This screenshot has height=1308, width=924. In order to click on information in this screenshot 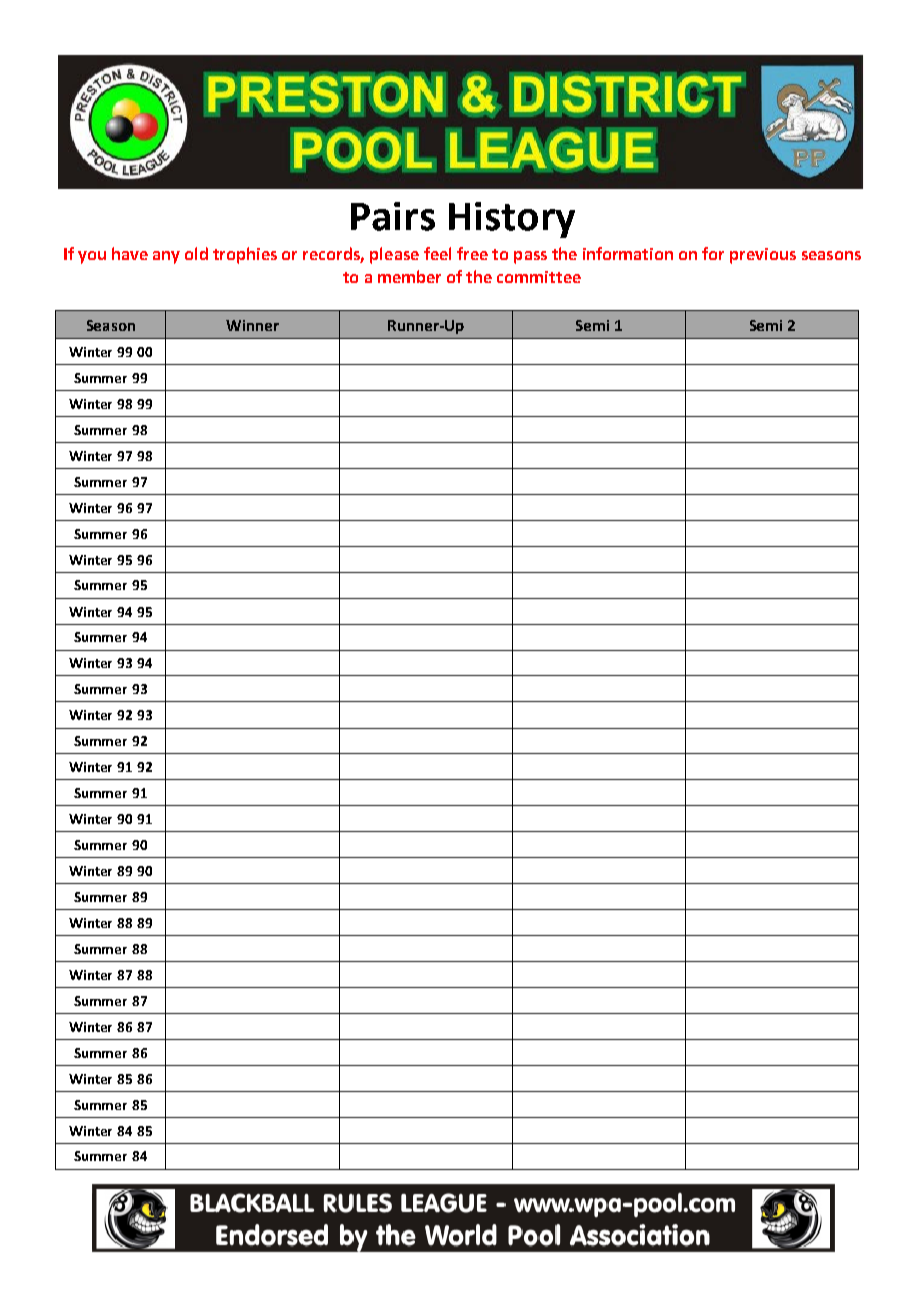, I will do `click(628, 253)`.
